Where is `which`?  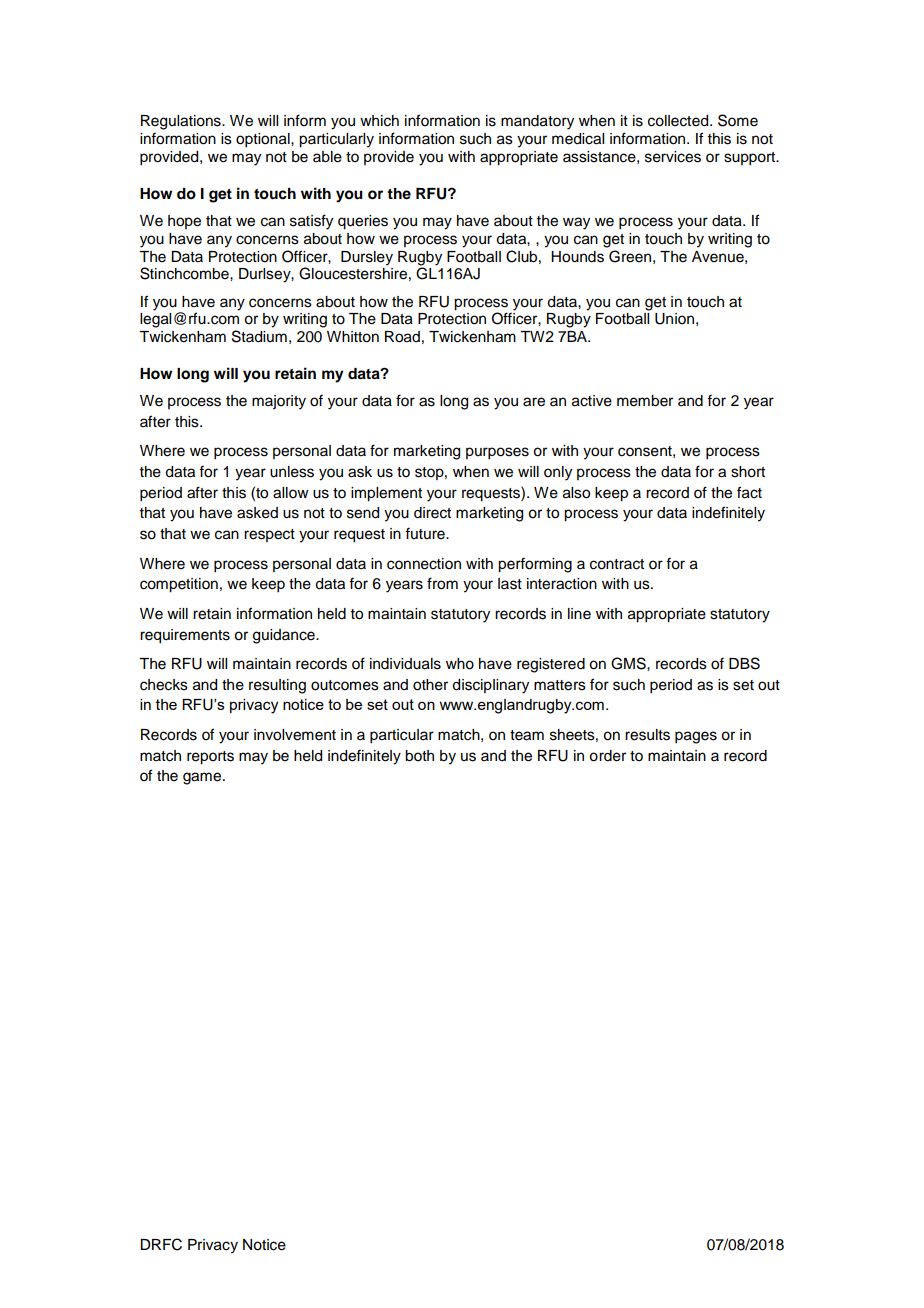
which is located at coordinates (379, 121).
